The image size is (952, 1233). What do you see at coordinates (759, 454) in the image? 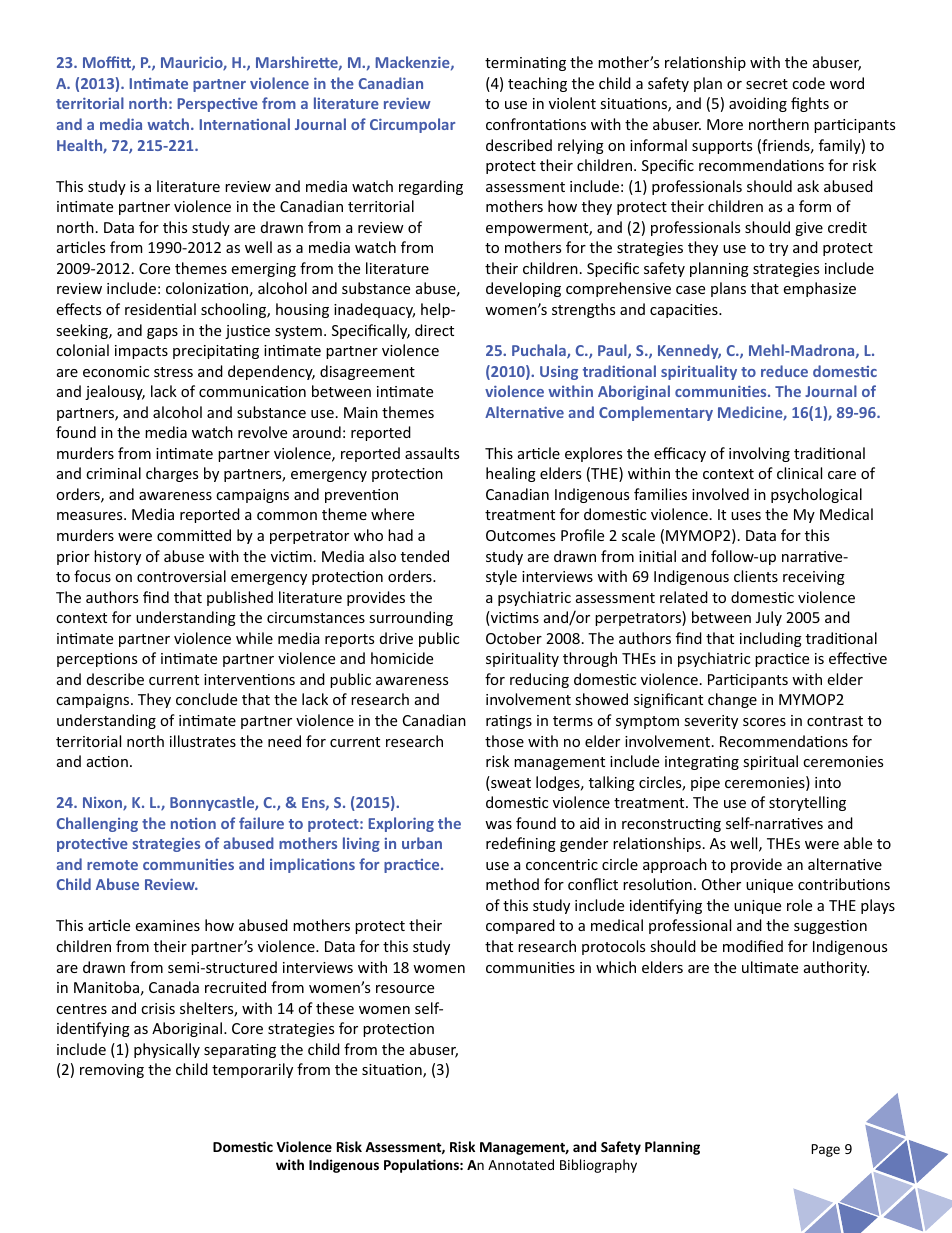
I see `involving` at bounding box center [759, 454].
